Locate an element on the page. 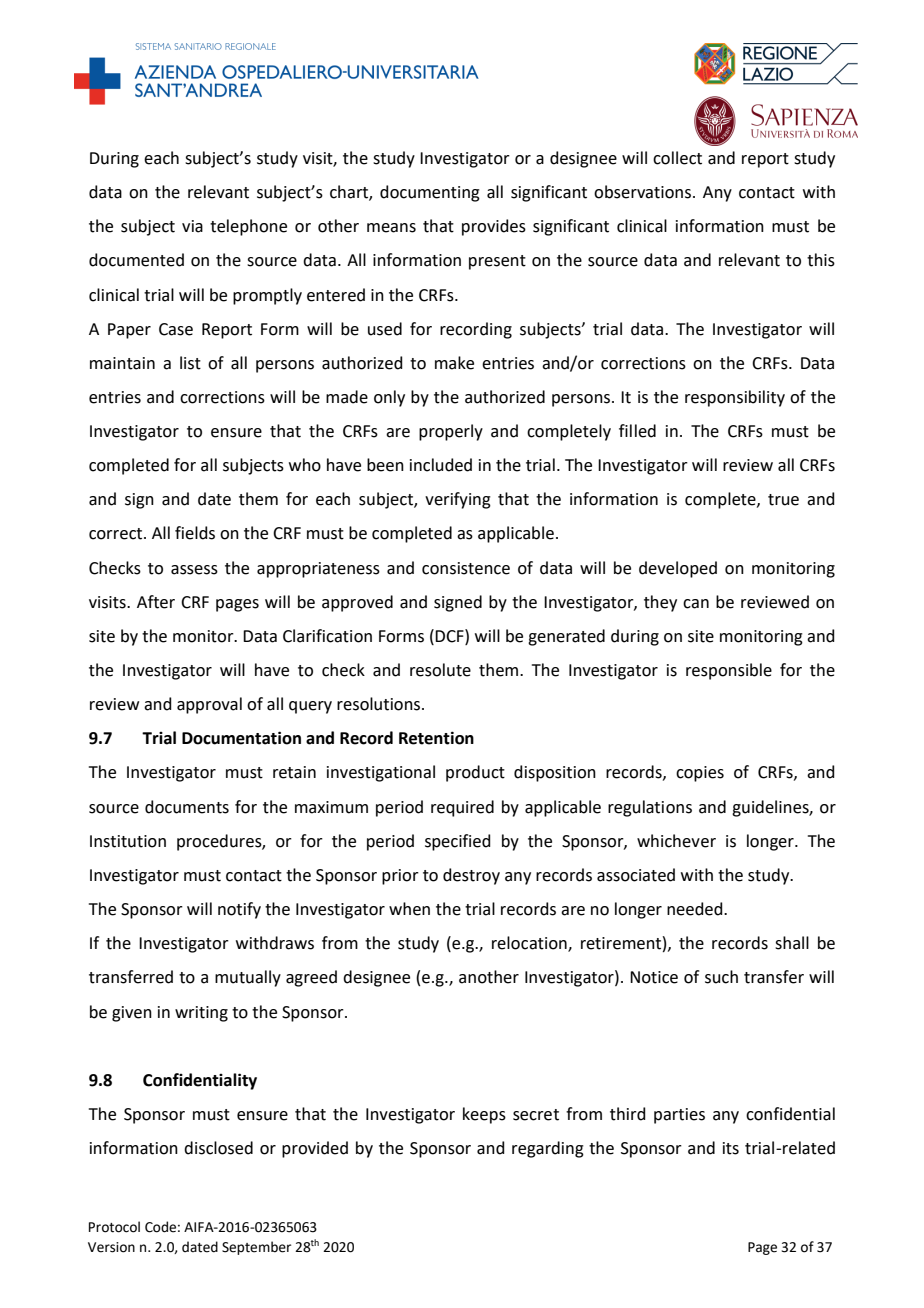 This document has width=924, height=1308. relocation is located at coordinates (530, 944).
